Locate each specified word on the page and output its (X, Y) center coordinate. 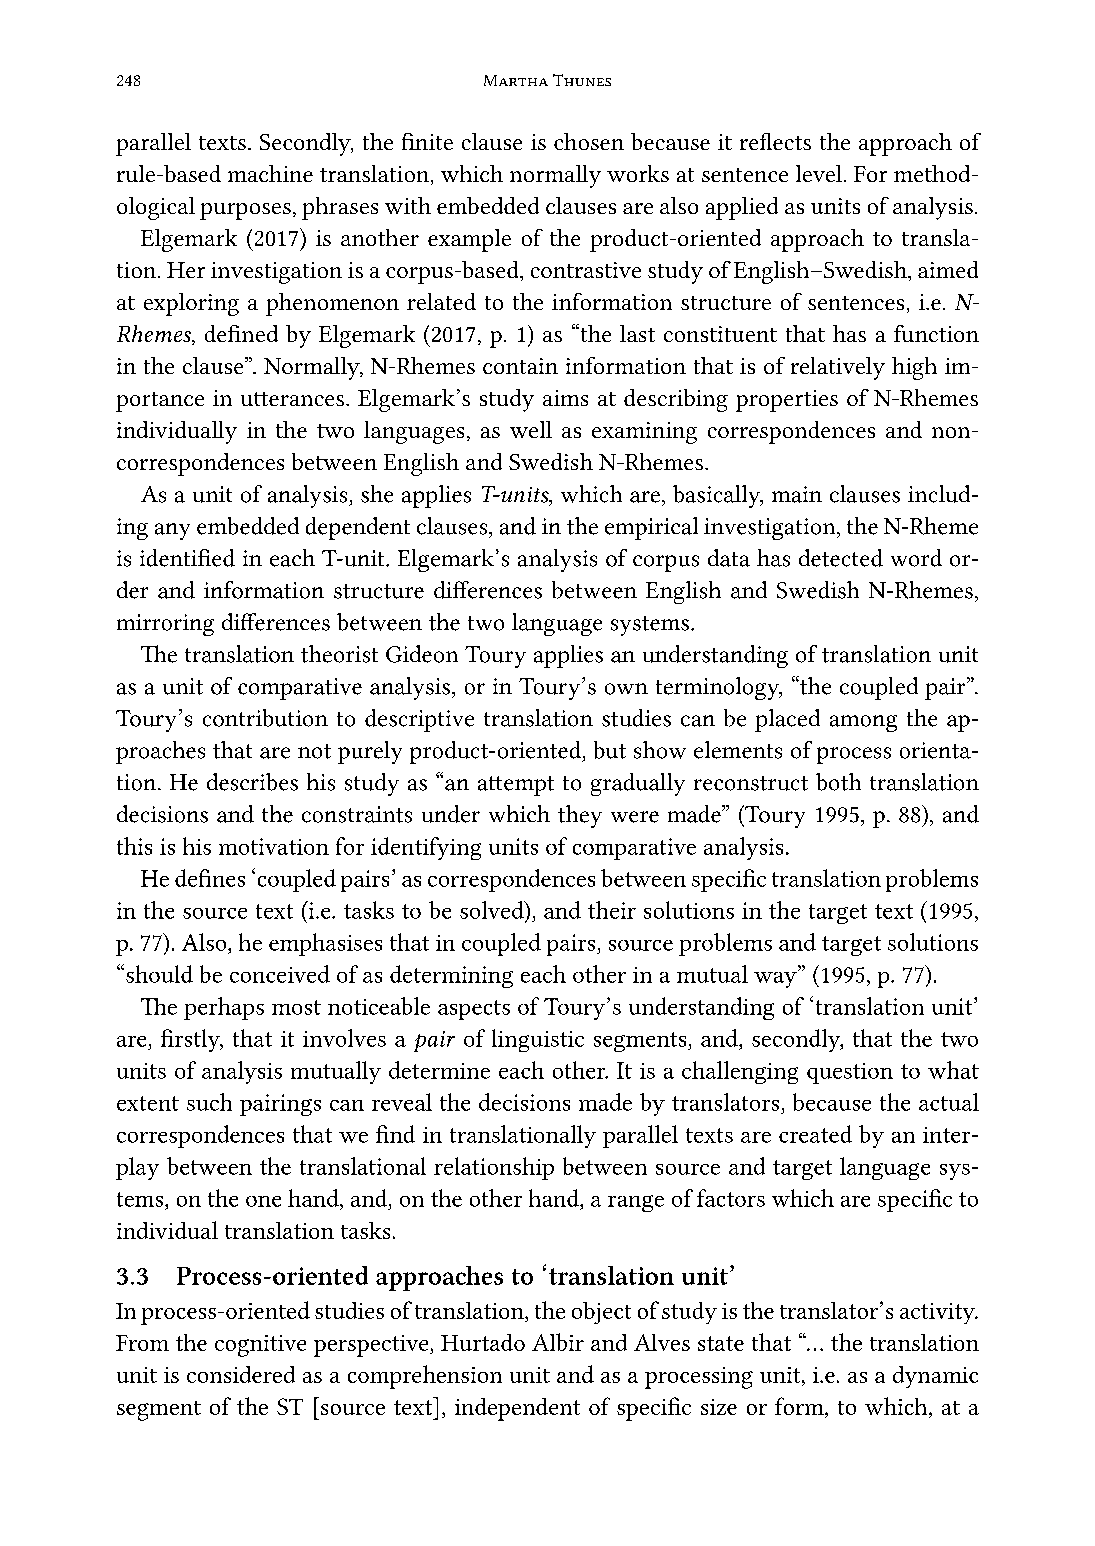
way (776, 979)
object (601, 1313)
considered (241, 1374)
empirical (651, 528)
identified (187, 558)
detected (841, 558)
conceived (280, 974)
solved (493, 910)
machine (270, 173)
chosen (589, 141)
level (820, 173)
